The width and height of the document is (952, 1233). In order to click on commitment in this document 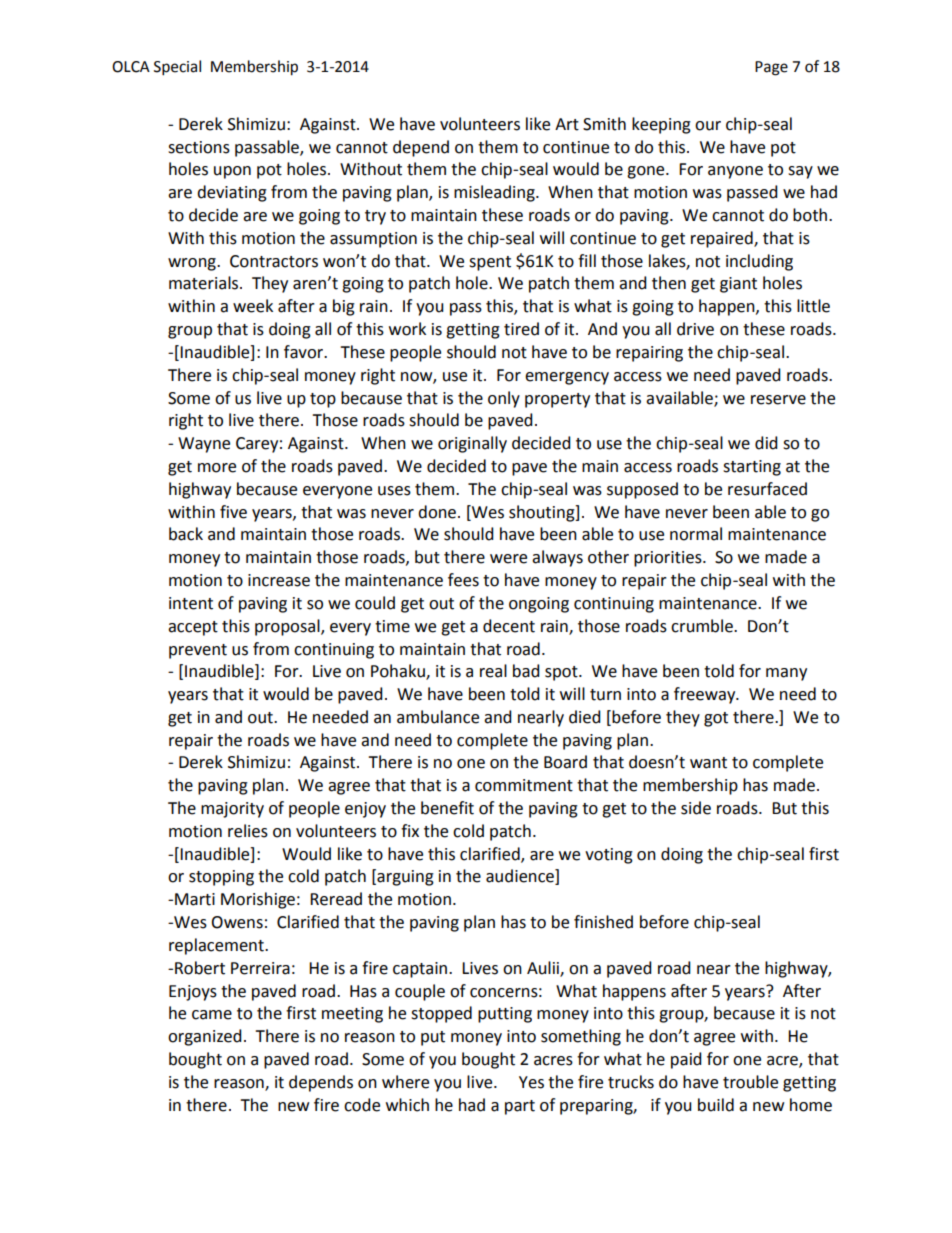, I will do `click(524, 785)`.
